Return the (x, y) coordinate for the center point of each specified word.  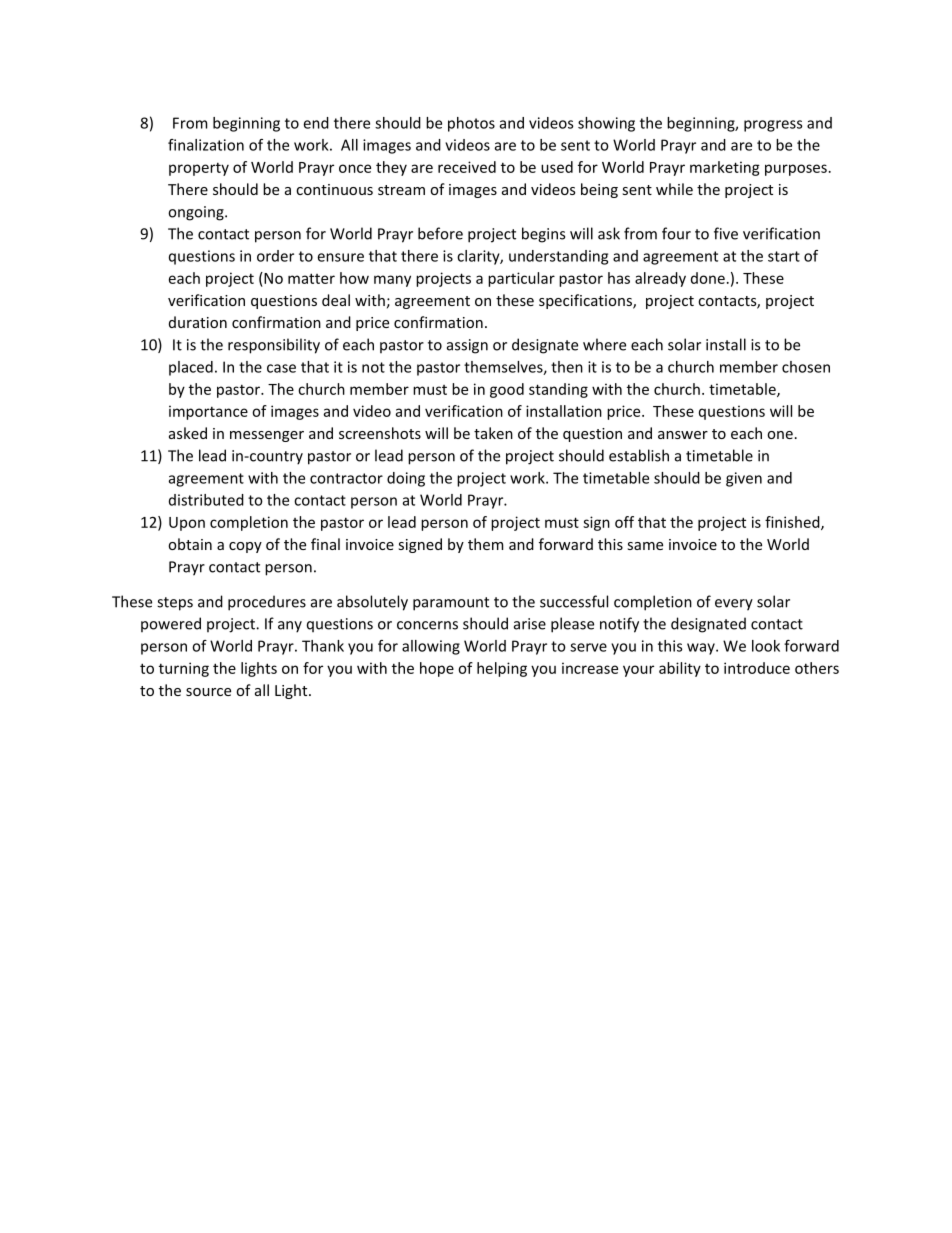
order (275, 256)
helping (502, 669)
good (507, 390)
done (708, 278)
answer (683, 435)
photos (471, 124)
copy (245, 547)
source (208, 692)
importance (208, 412)
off (624, 522)
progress (773, 126)
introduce (757, 668)
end (316, 123)
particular (521, 279)
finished (793, 523)
